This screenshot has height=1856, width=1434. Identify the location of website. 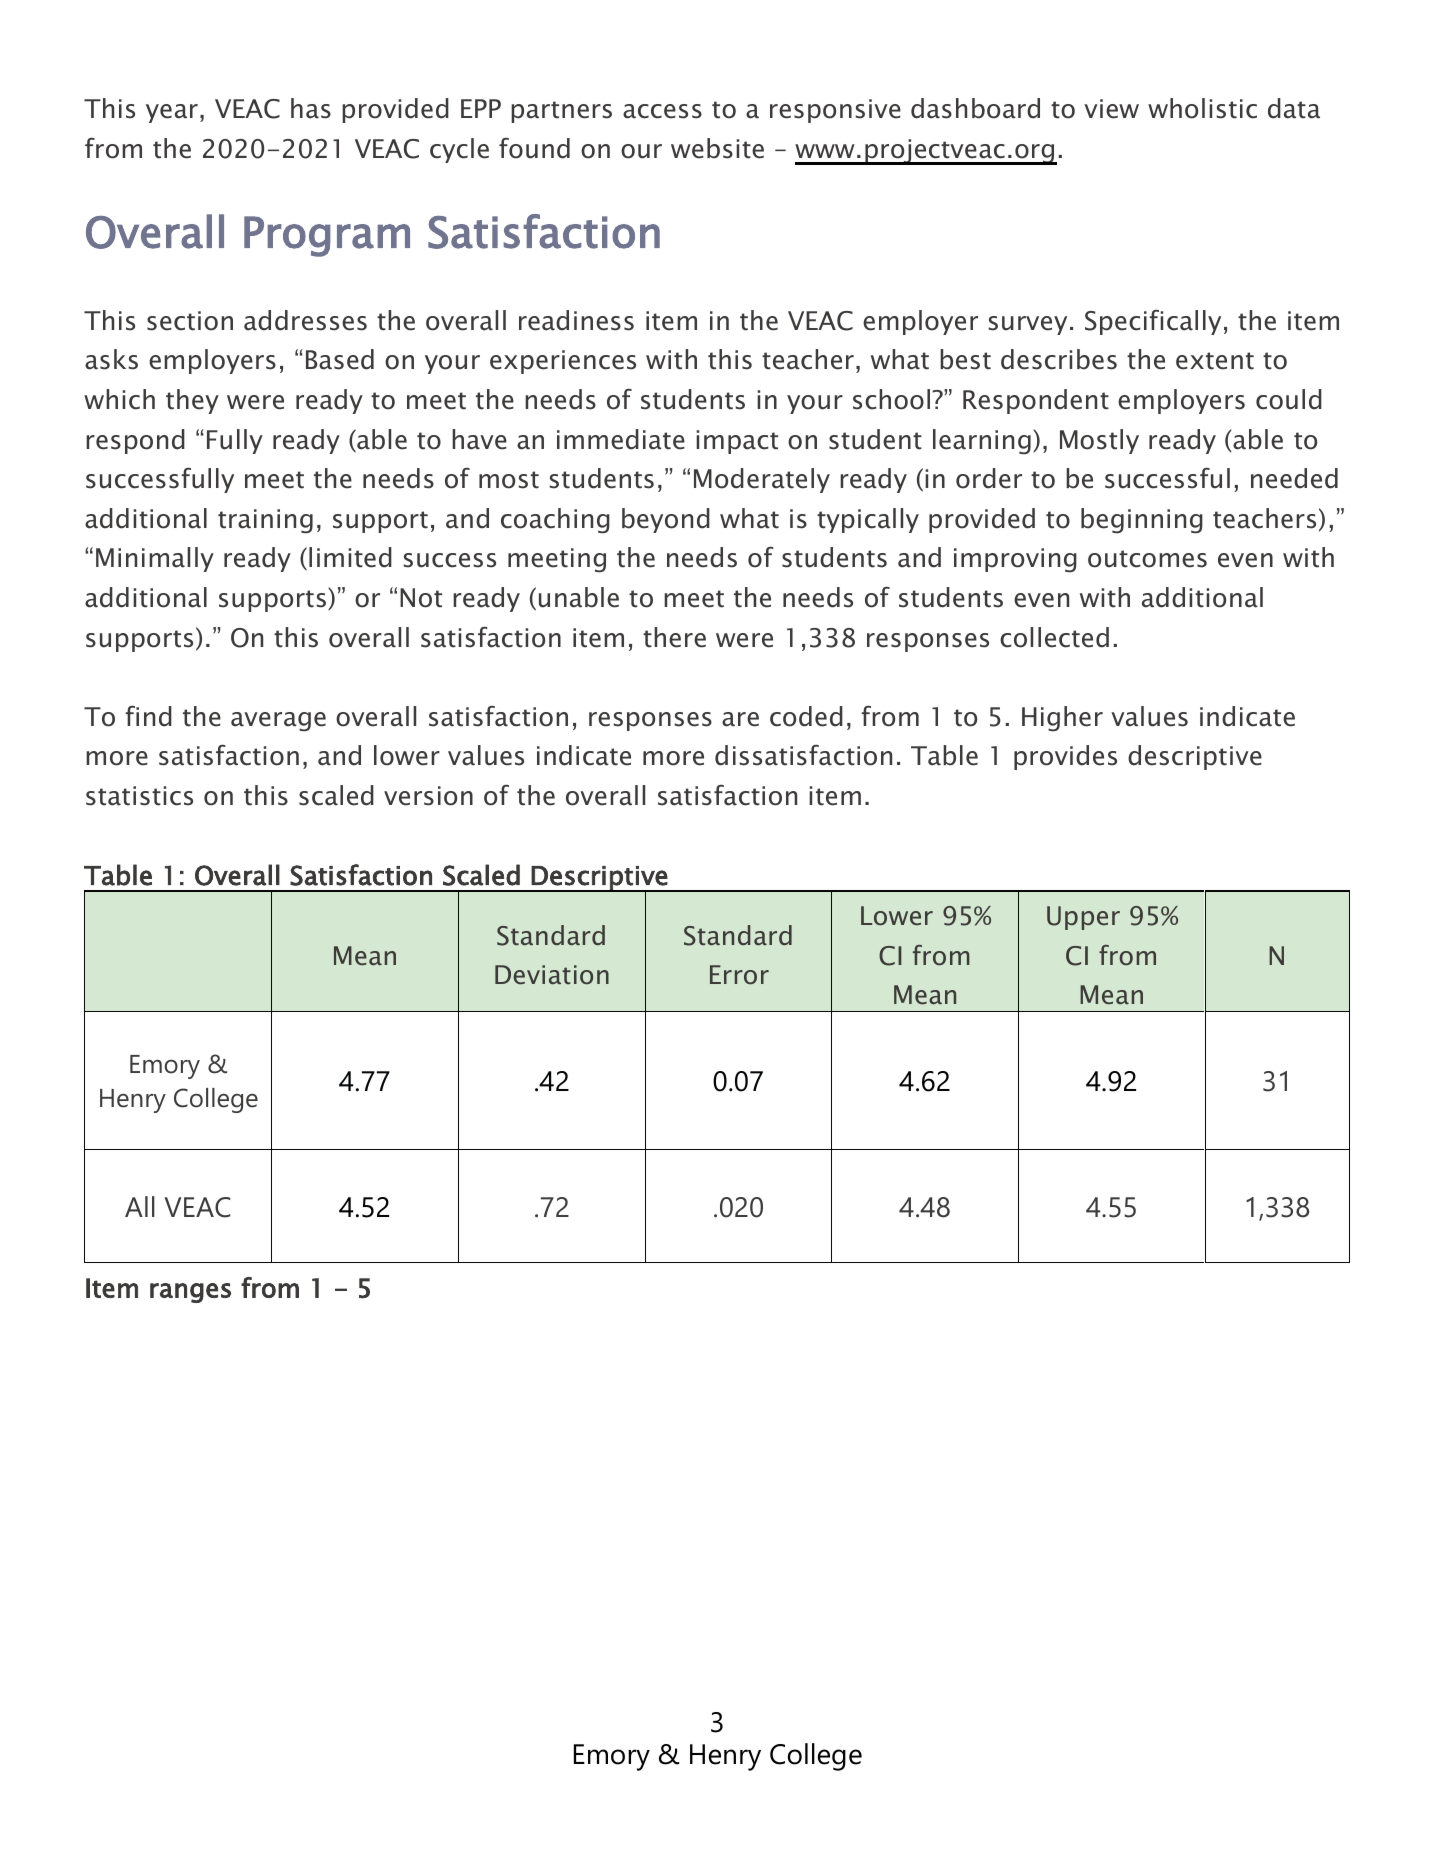
(717, 148).
